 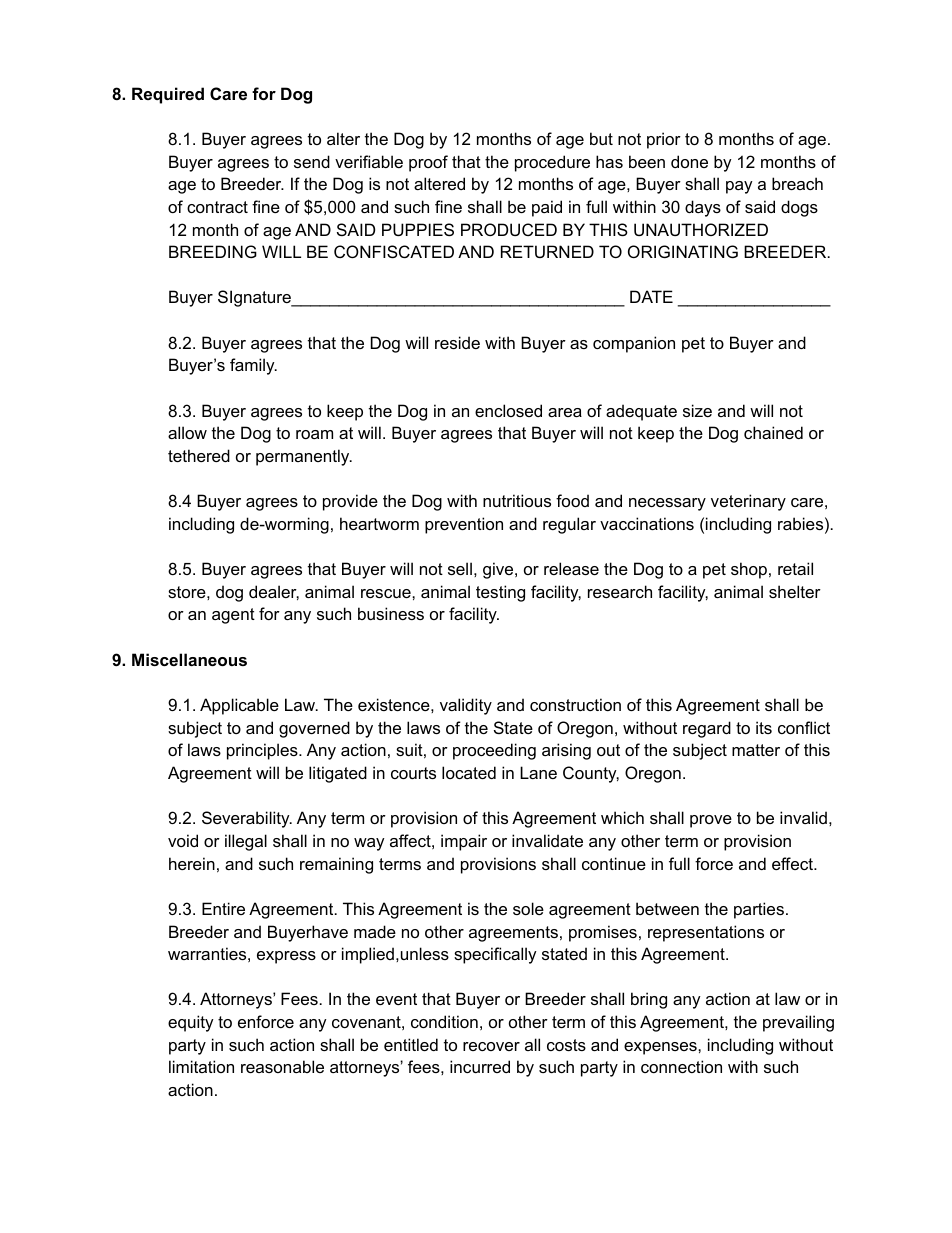 I want to click on done, so click(x=689, y=161).
